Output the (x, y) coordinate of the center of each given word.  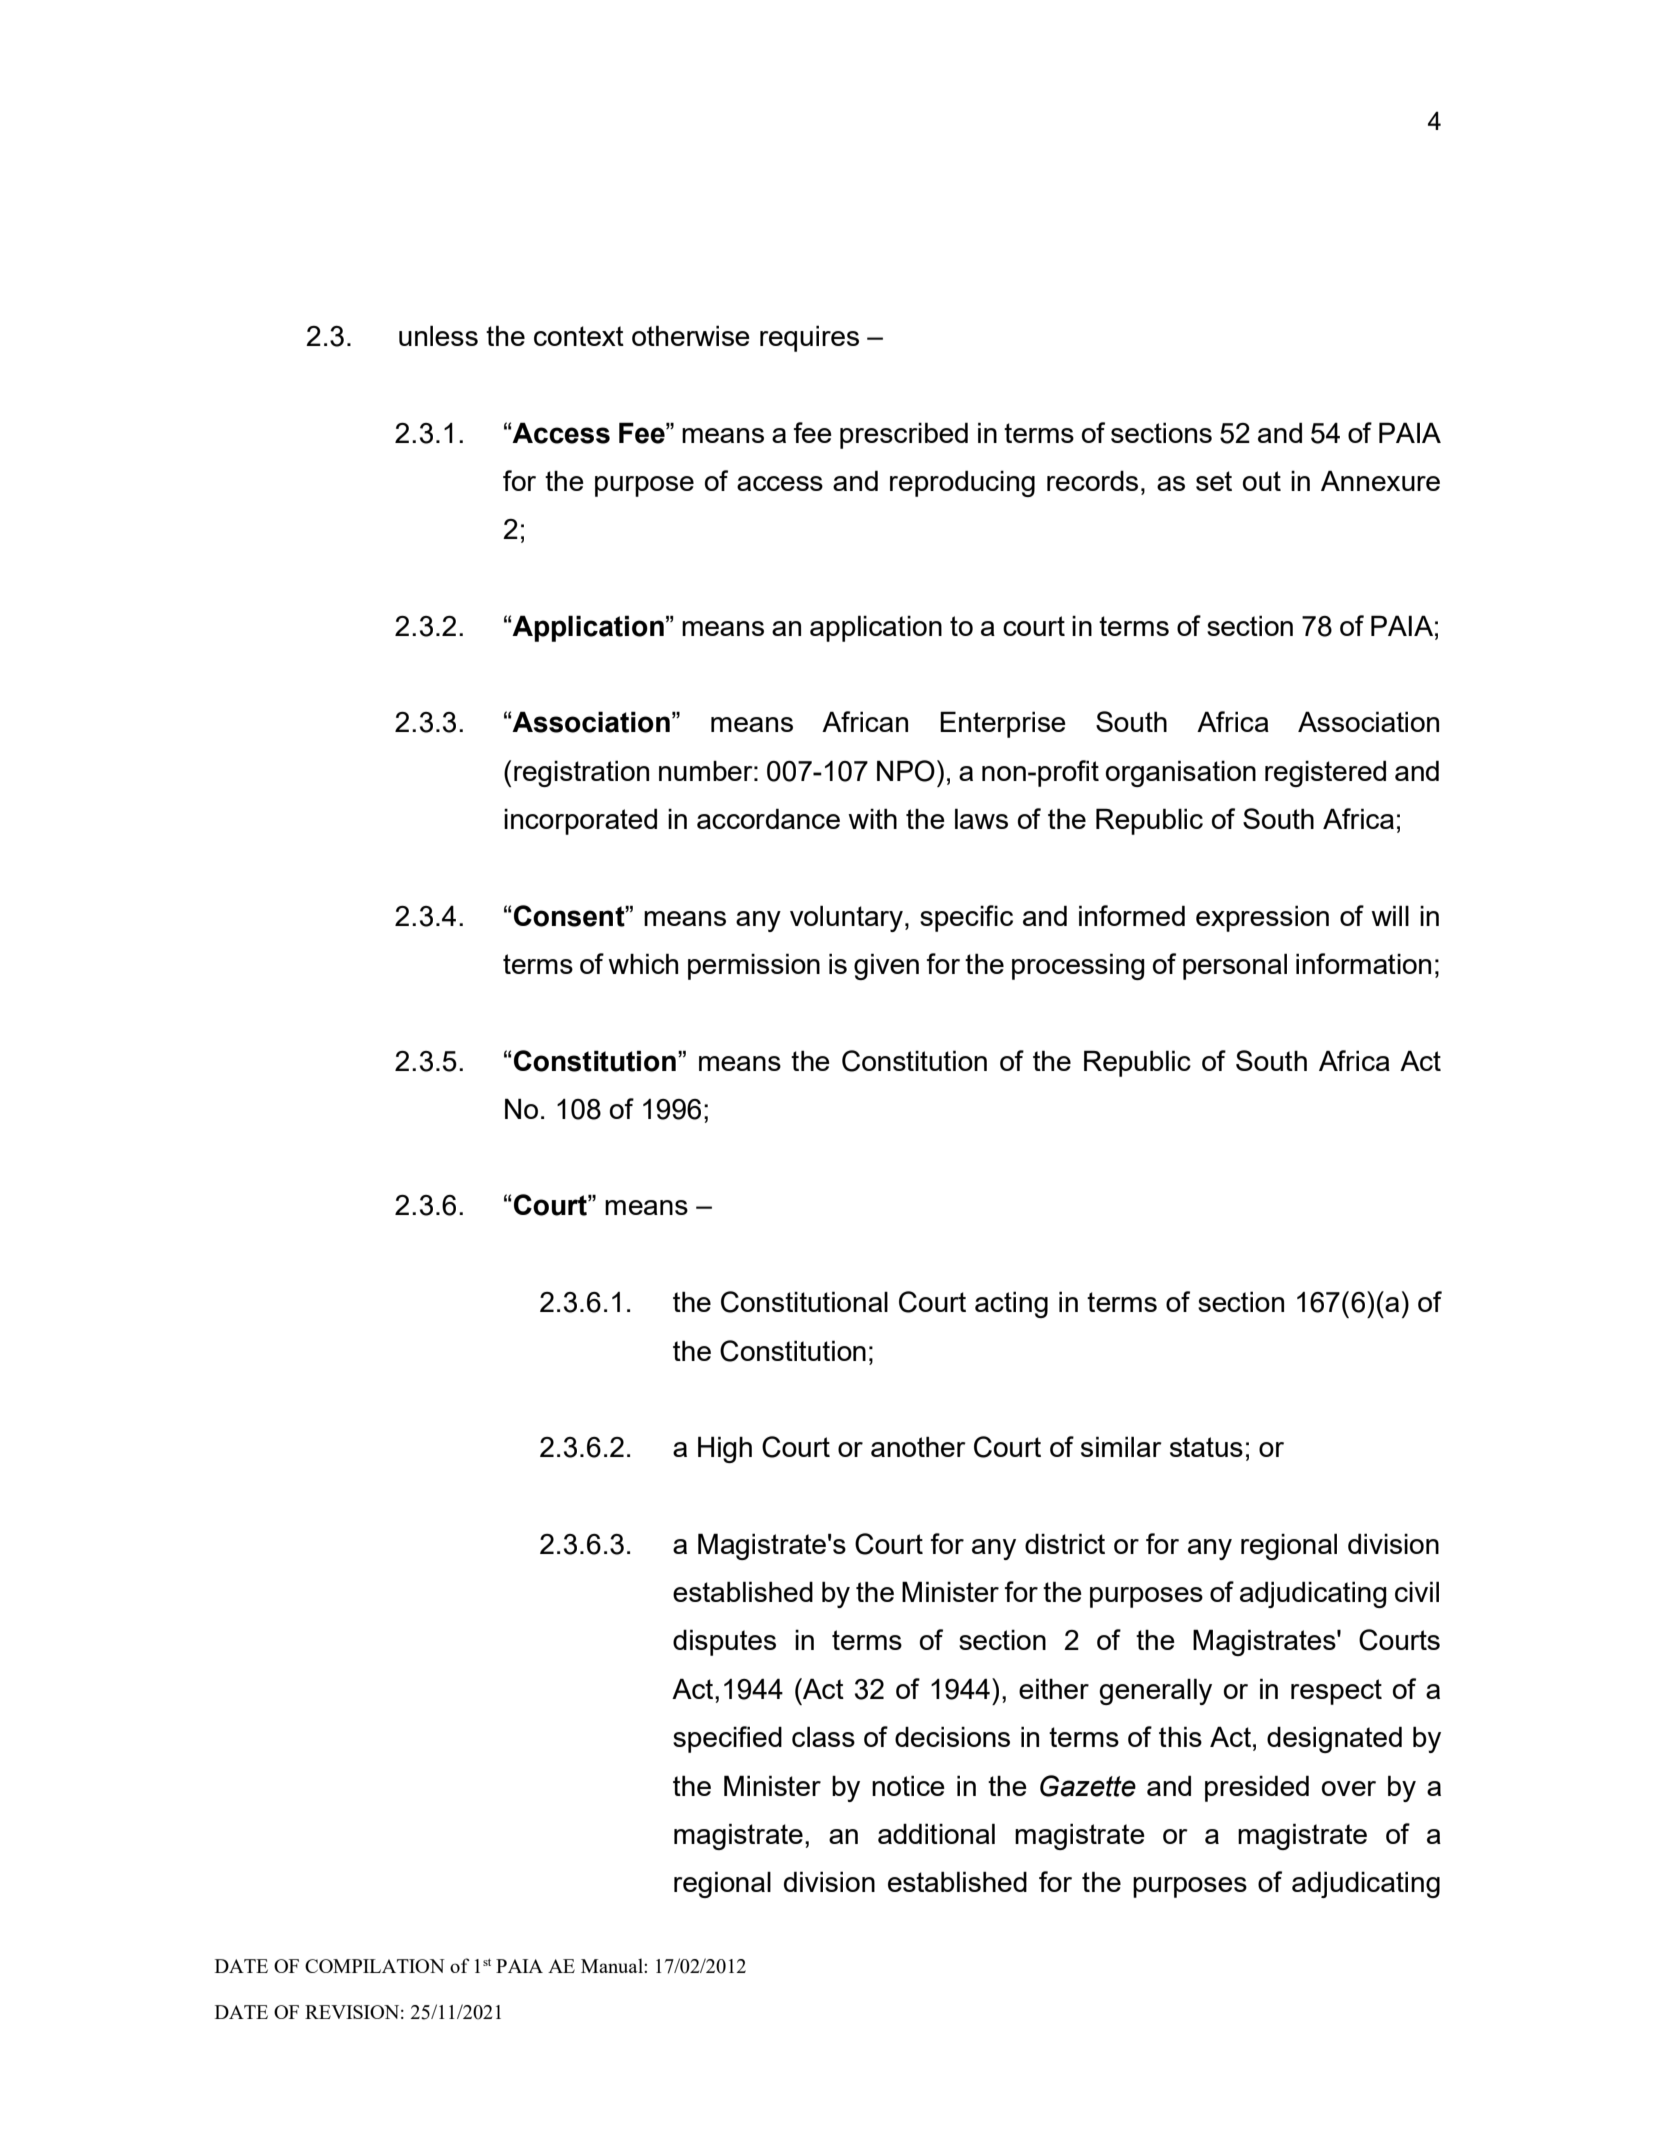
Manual (613, 1965)
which (643, 963)
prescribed (904, 435)
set (1214, 481)
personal (1235, 966)
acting (1011, 1304)
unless (438, 335)
